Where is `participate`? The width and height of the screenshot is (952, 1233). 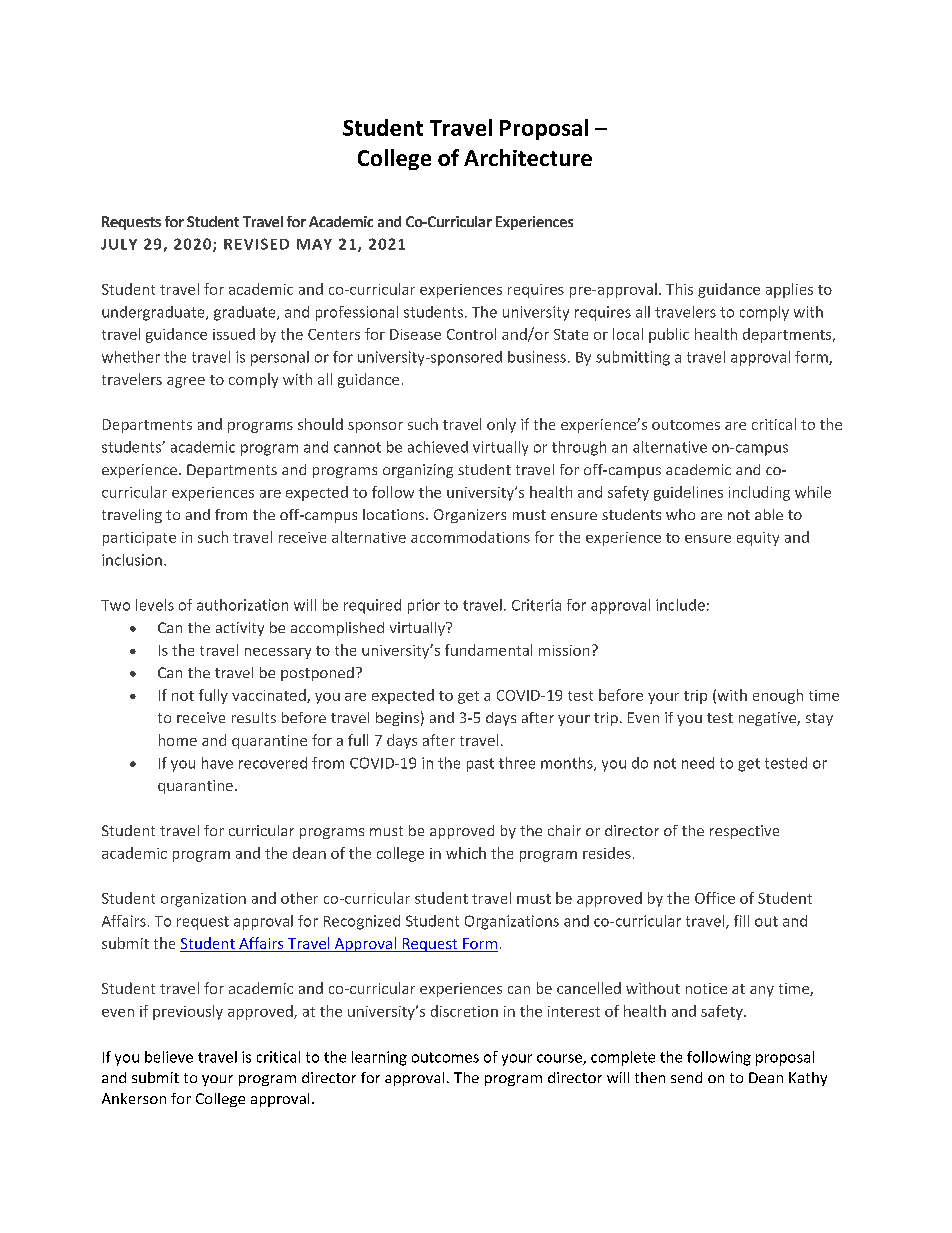 participate is located at coordinates (139, 539).
